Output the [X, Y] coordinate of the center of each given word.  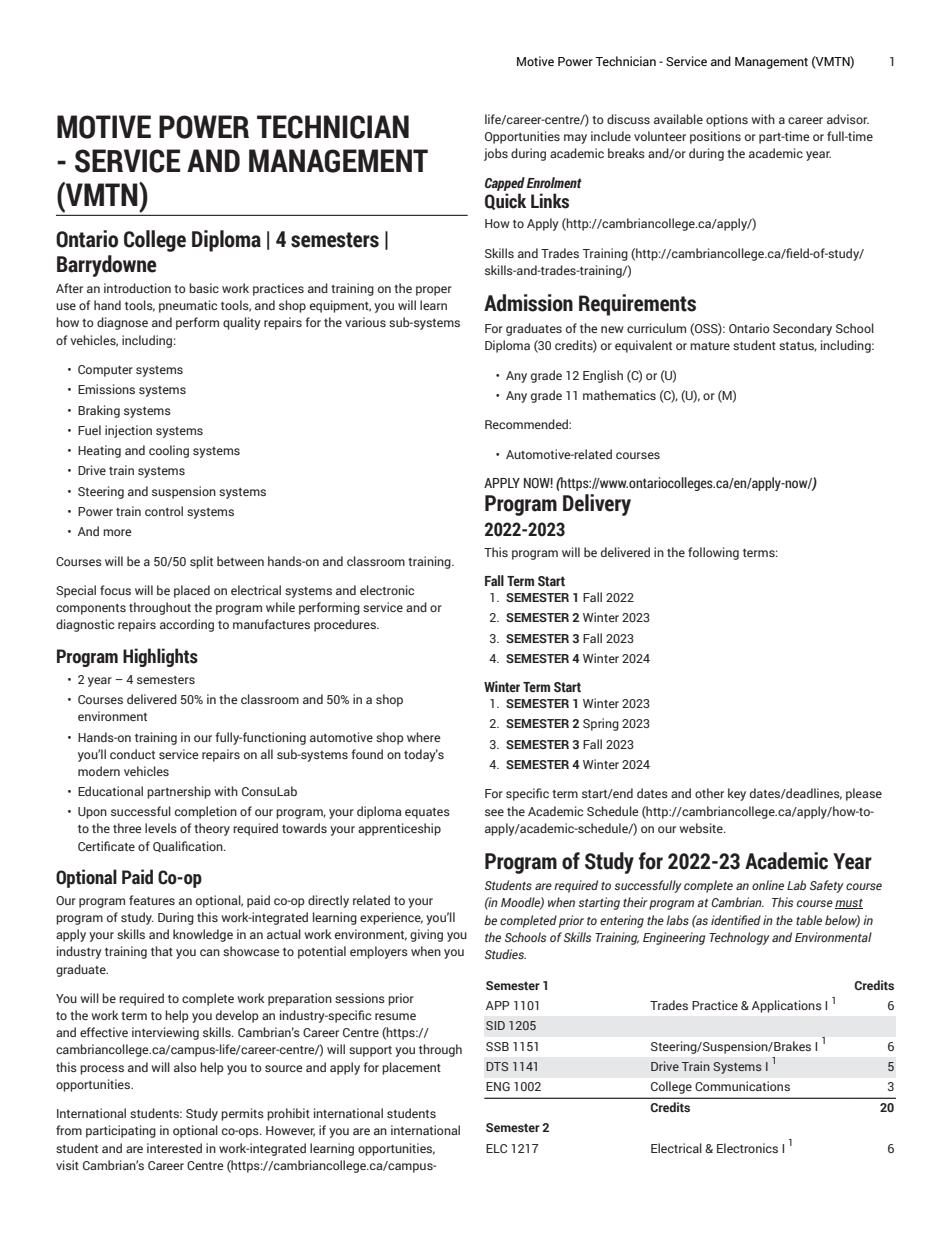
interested [174, 1148]
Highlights [160, 657]
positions [715, 137]
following [713, 553]
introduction [137, 288]
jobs [496, 154]
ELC [496, 1148]
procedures [346, 625]
